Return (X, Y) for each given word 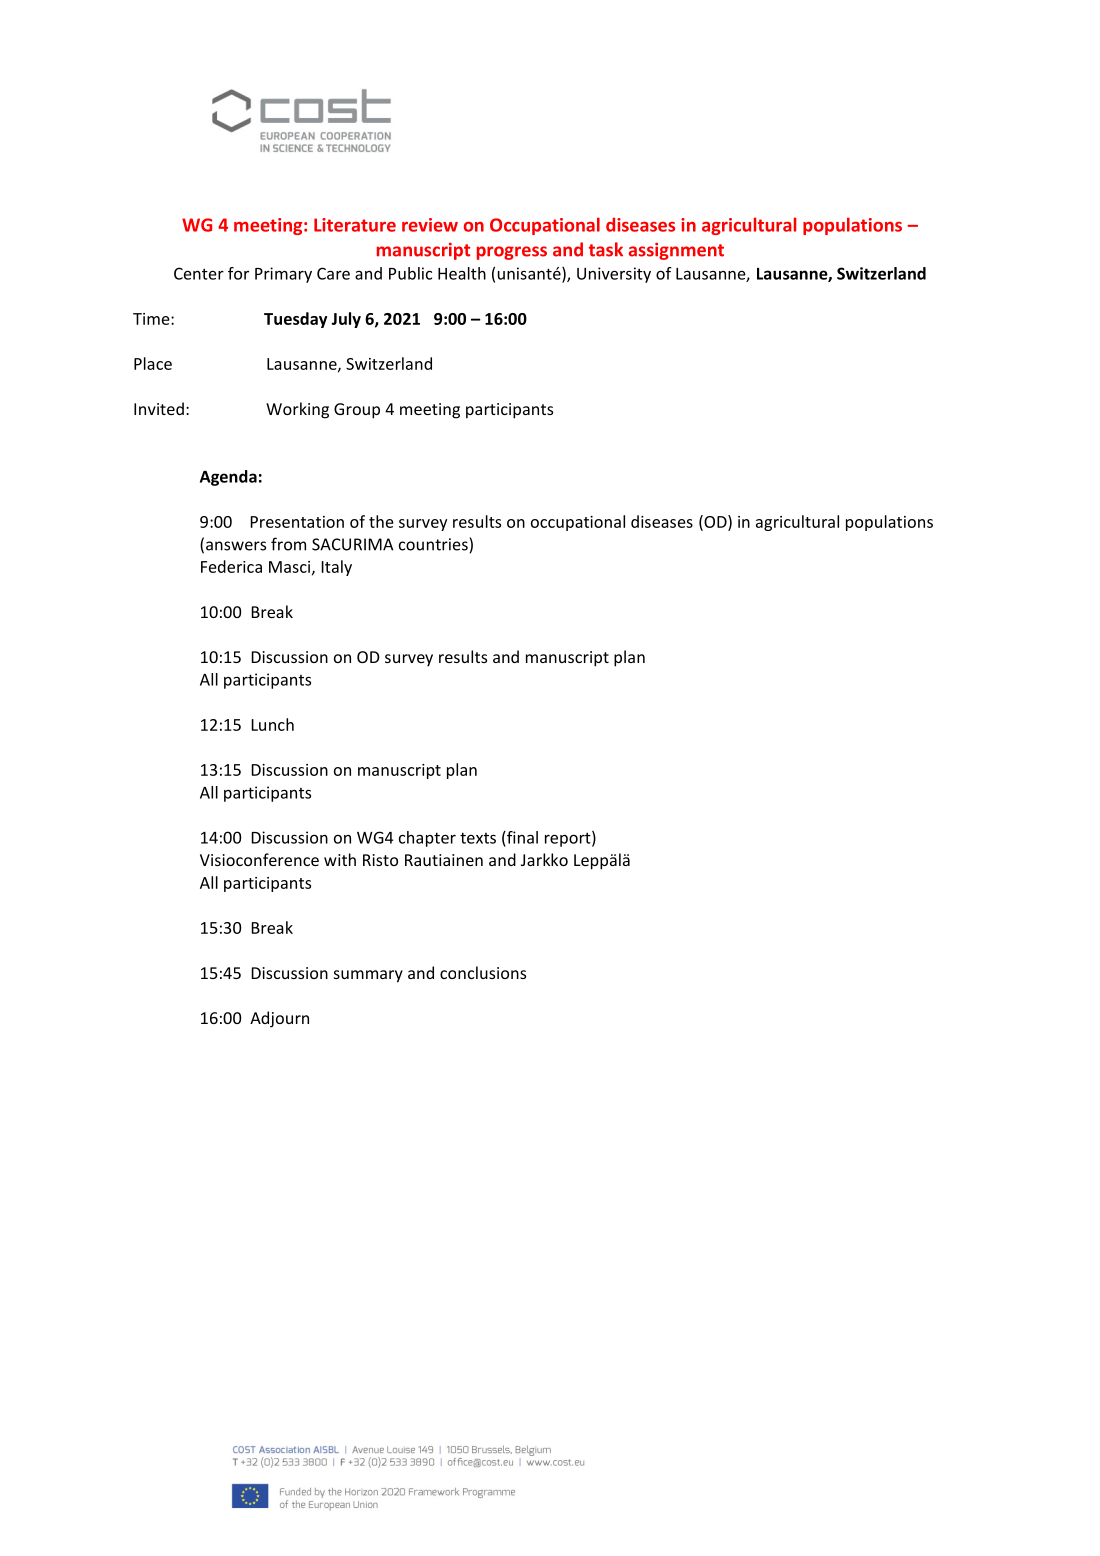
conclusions (483, 972)
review (430, 225)
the (381, 521)
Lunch (272, 724)
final (521, 837)
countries (433, 544)
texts (478, 838)
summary (368, 976)
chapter (427, 839)
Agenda (228, 478)
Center (199, 273)
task (606, 249)
